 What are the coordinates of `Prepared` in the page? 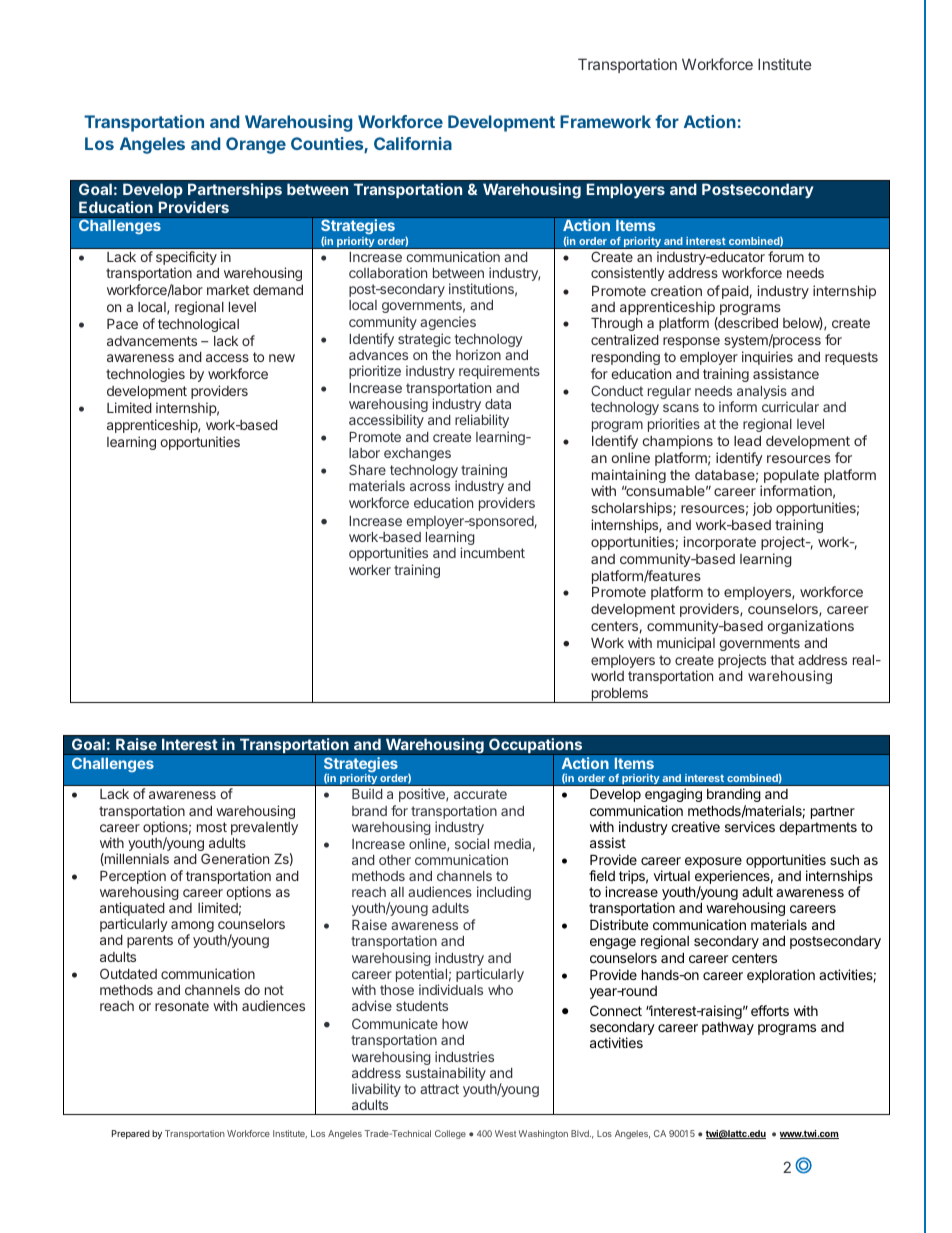 It's located at (131, 1134).
